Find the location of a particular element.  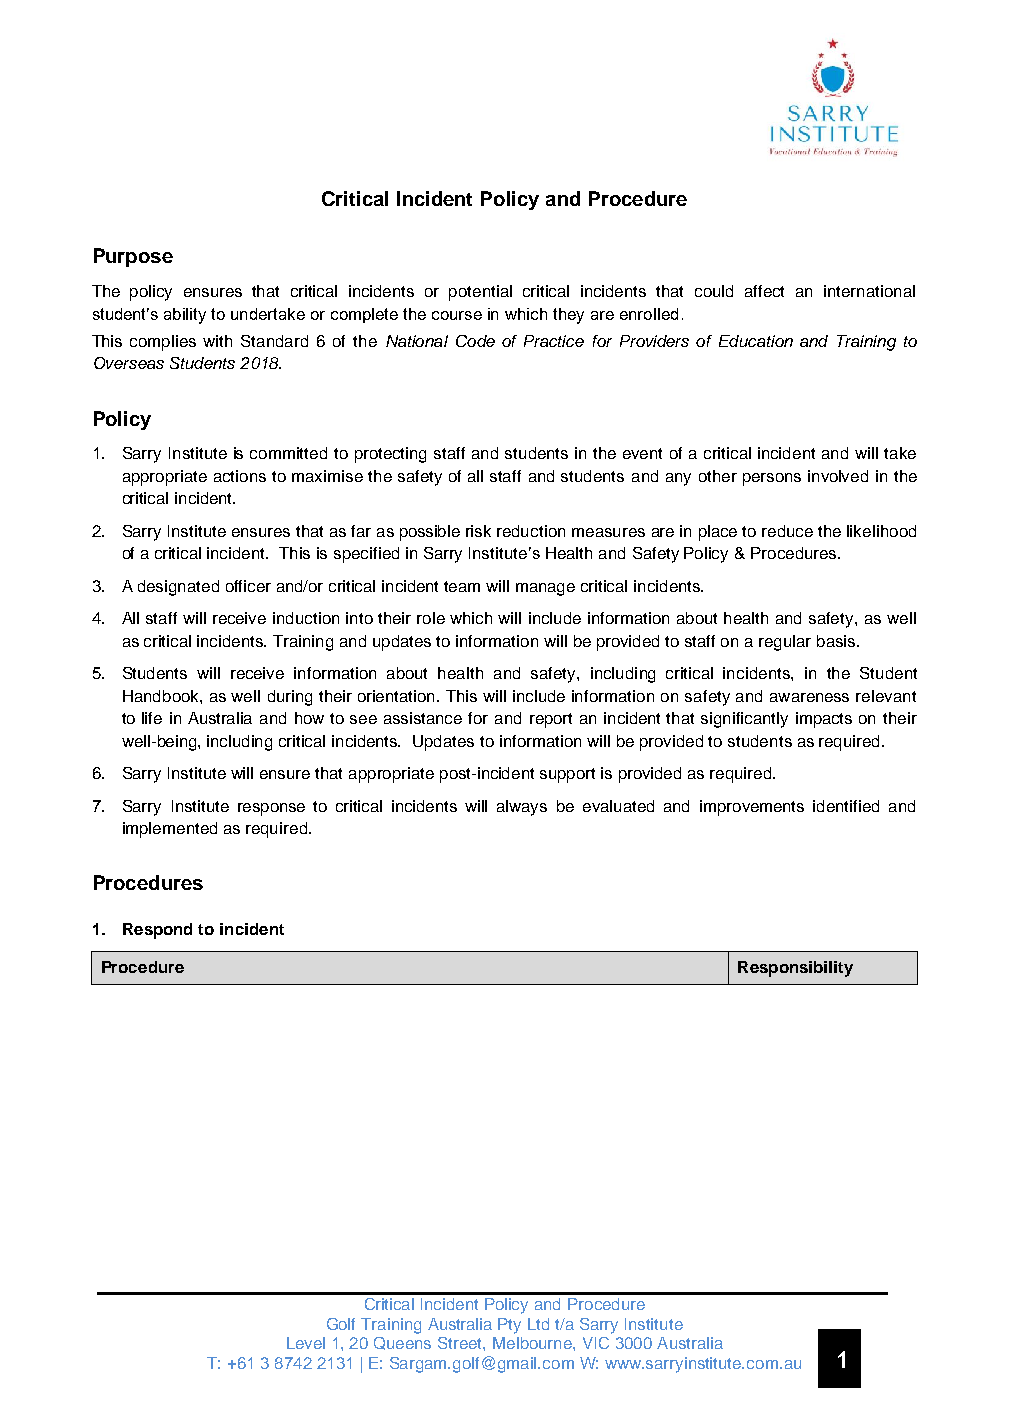

Respond is located at coordinates (157, 931).
